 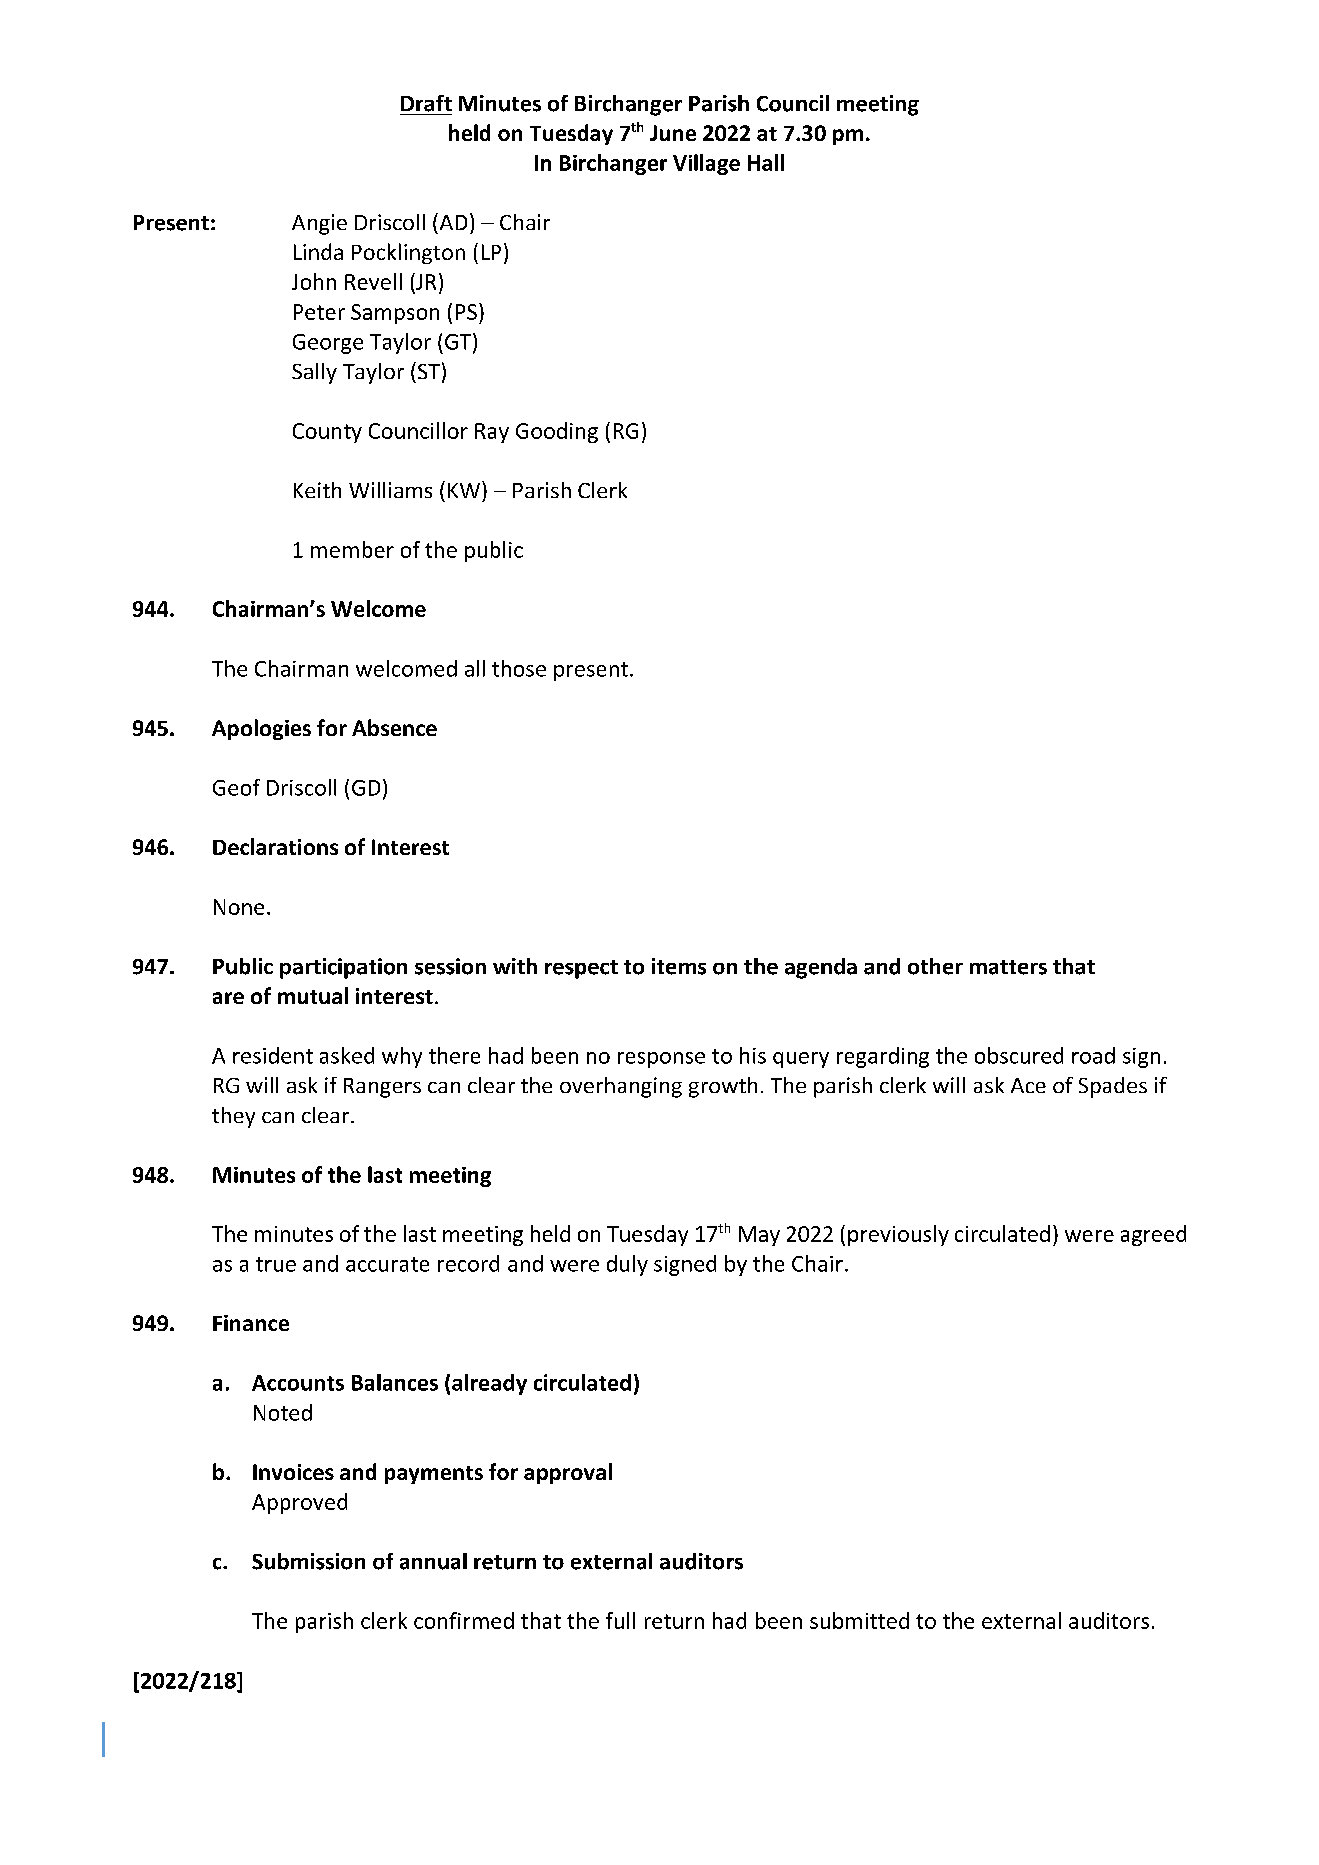 I want to click on matters, so click(x=1008, y=967).
